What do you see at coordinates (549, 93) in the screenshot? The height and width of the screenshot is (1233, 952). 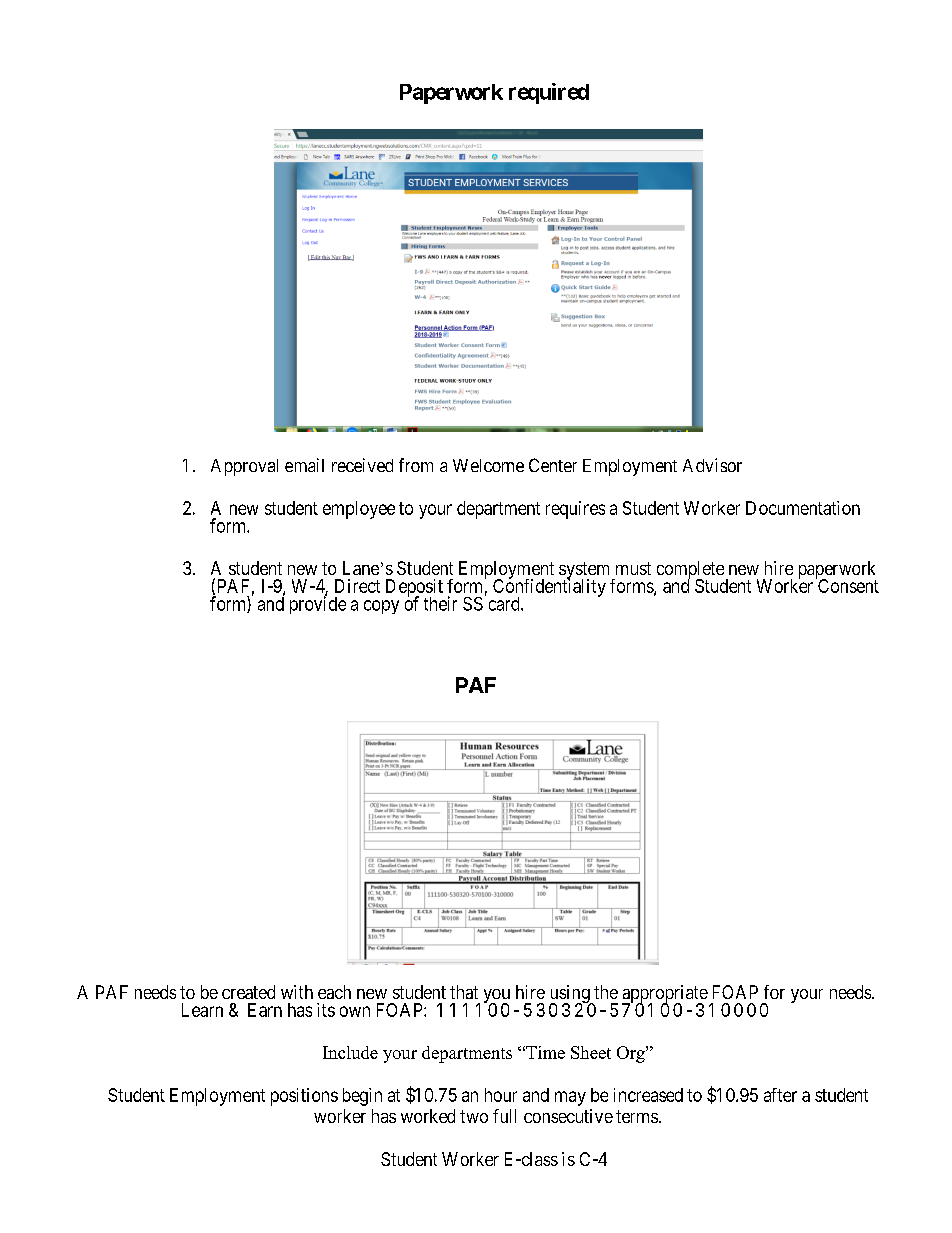 I see `required` at bounding box center [549, 93].
